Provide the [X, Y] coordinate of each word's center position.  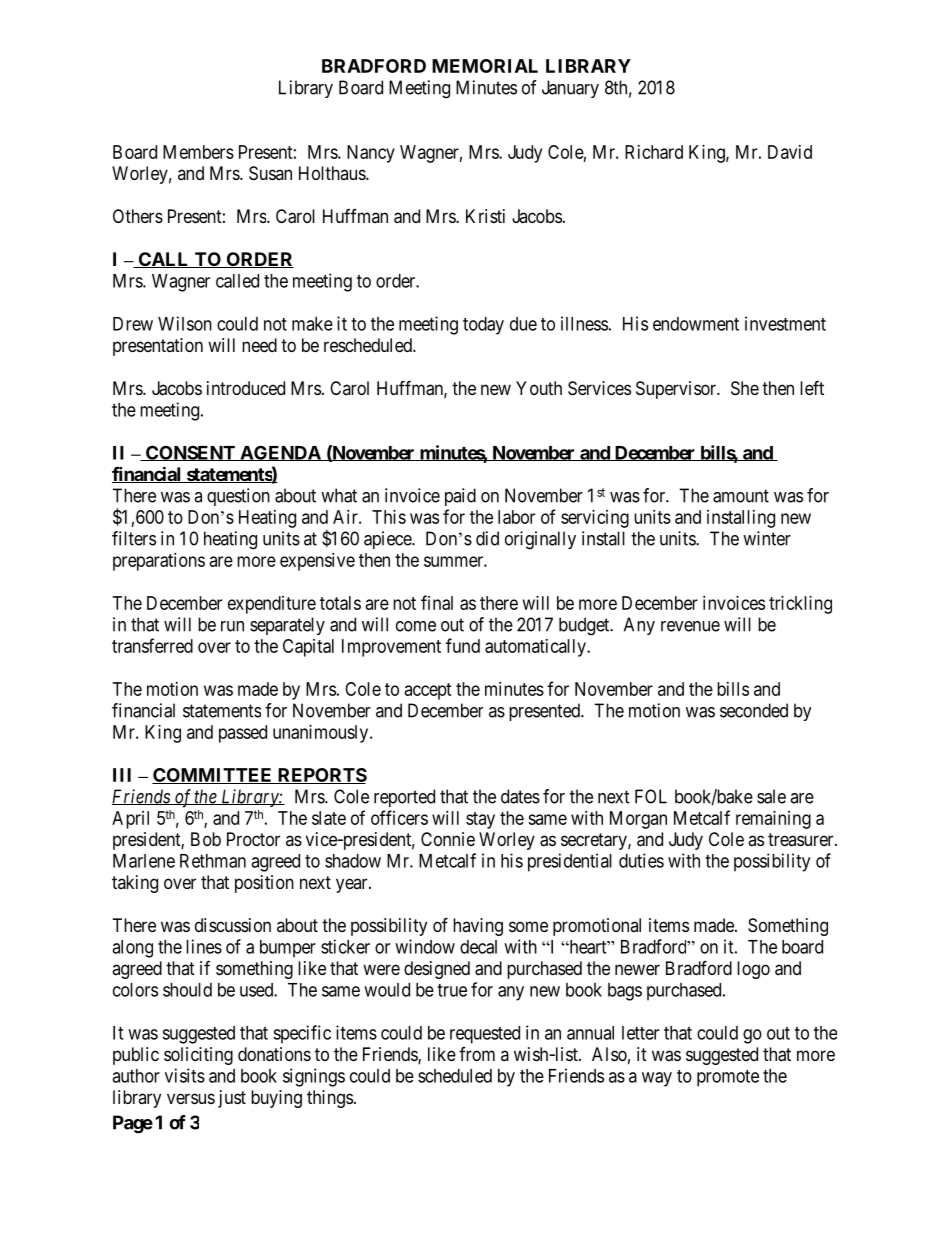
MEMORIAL [485, 66]
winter [767, 538]
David [790, 152]
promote [728, 1078]
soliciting [198, 1056]
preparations [159, 562]
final [437, 602]
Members [198, 152]
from [477, 1054]
